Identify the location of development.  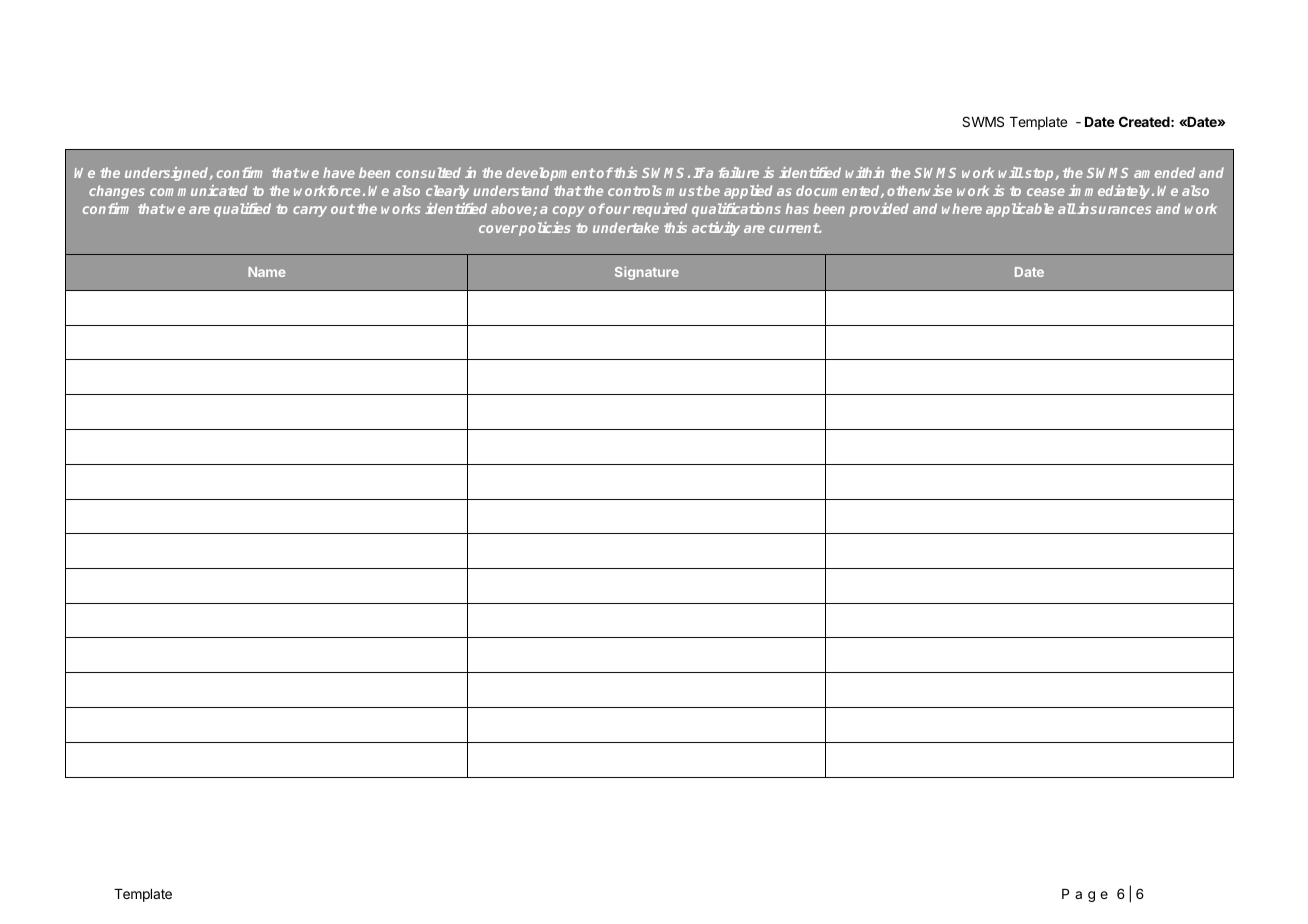
(550, 174).
